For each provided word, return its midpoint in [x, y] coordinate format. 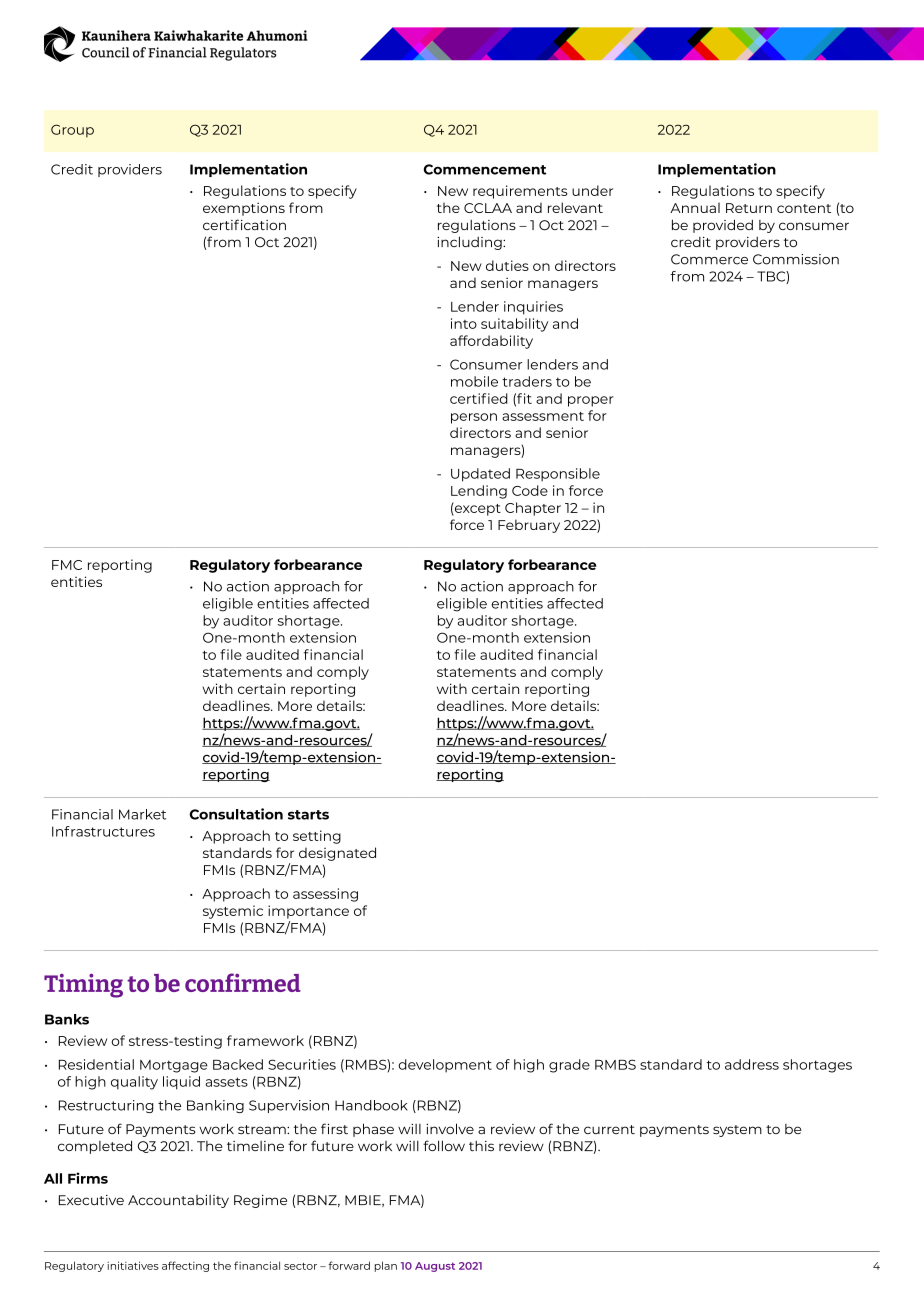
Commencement [485, 169]
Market [142, 814]
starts [308, 815]
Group [72, 131]
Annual [695, 208]
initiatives [133, 1265]
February [529, 526]
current [609, 1129]
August [435, 1267]
